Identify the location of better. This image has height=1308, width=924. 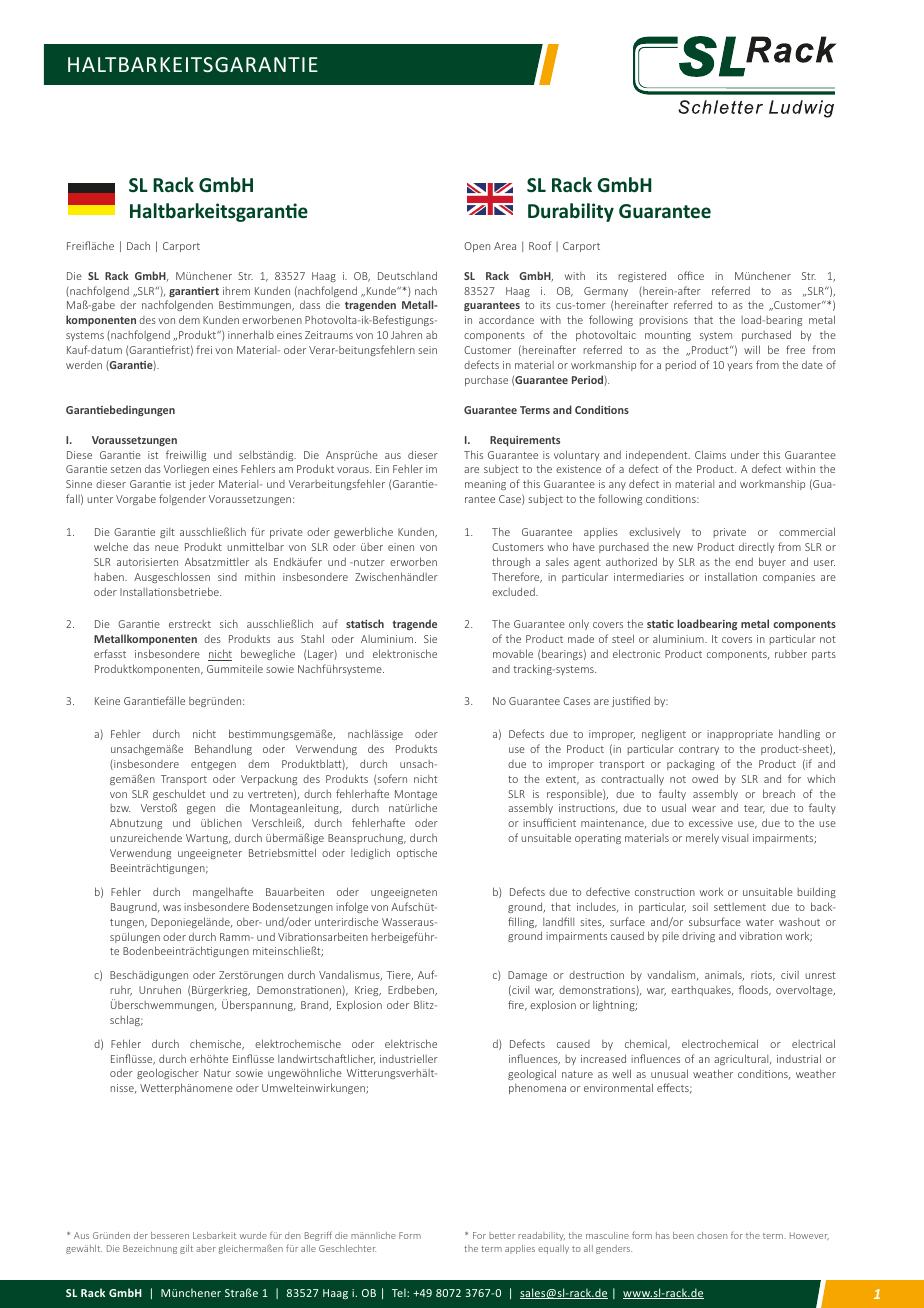
(502, 1235).
